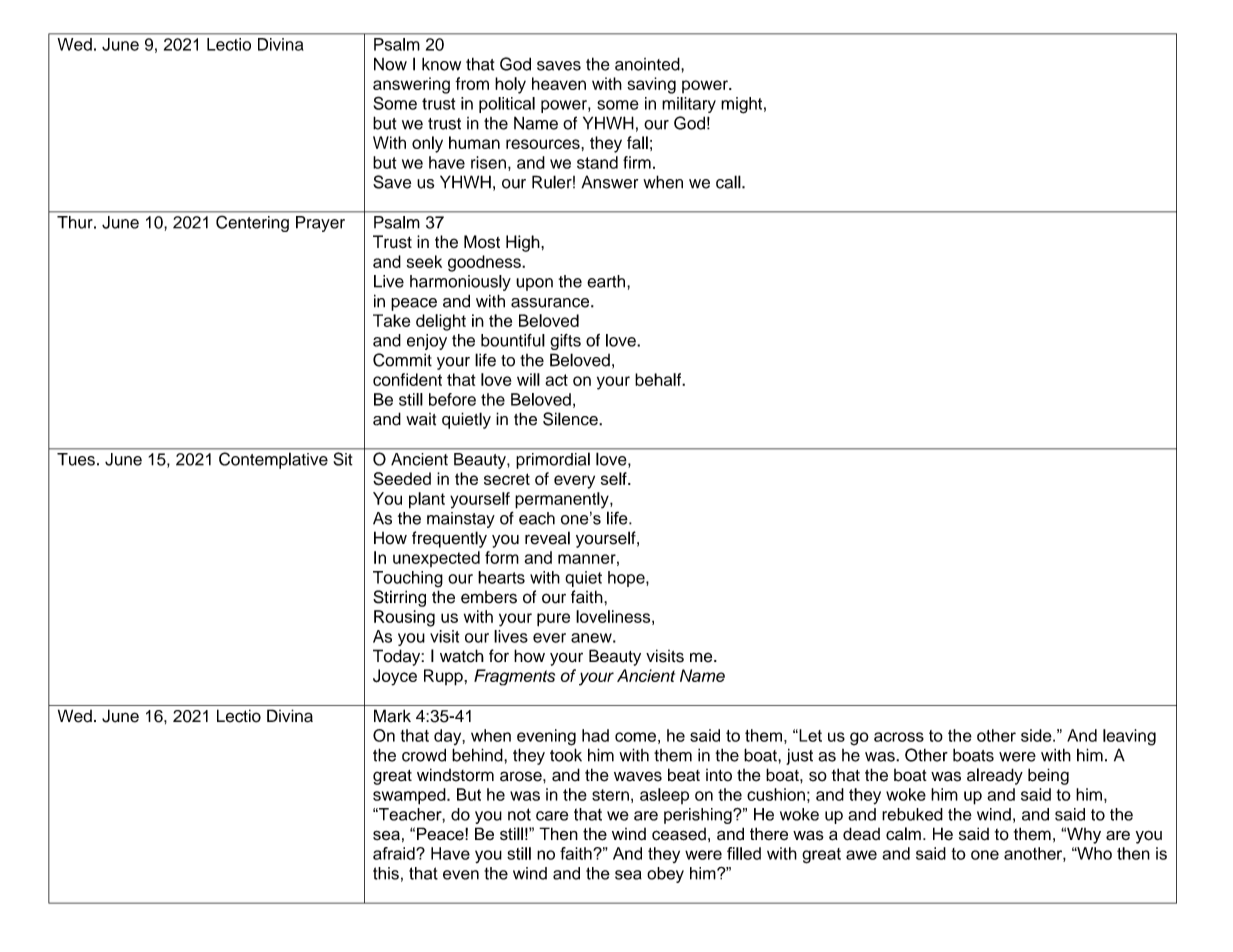 Image resolution: width=1233 pixels, height=952 pixels. Describe the element at coordinates (563, 500) in the document. I see `permanently` at that location.
